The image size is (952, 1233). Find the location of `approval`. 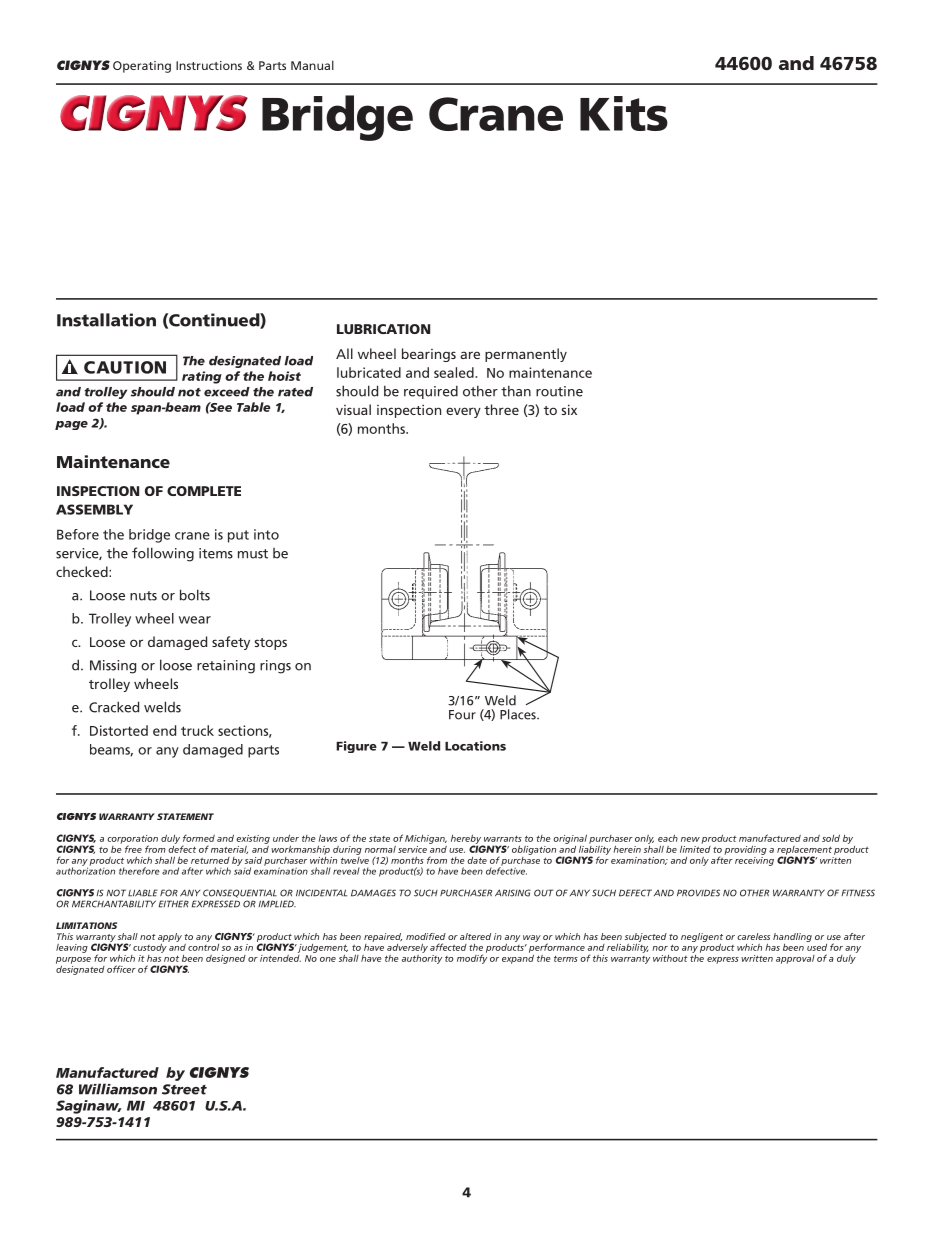

approval is located at coordinates (795, 959).
